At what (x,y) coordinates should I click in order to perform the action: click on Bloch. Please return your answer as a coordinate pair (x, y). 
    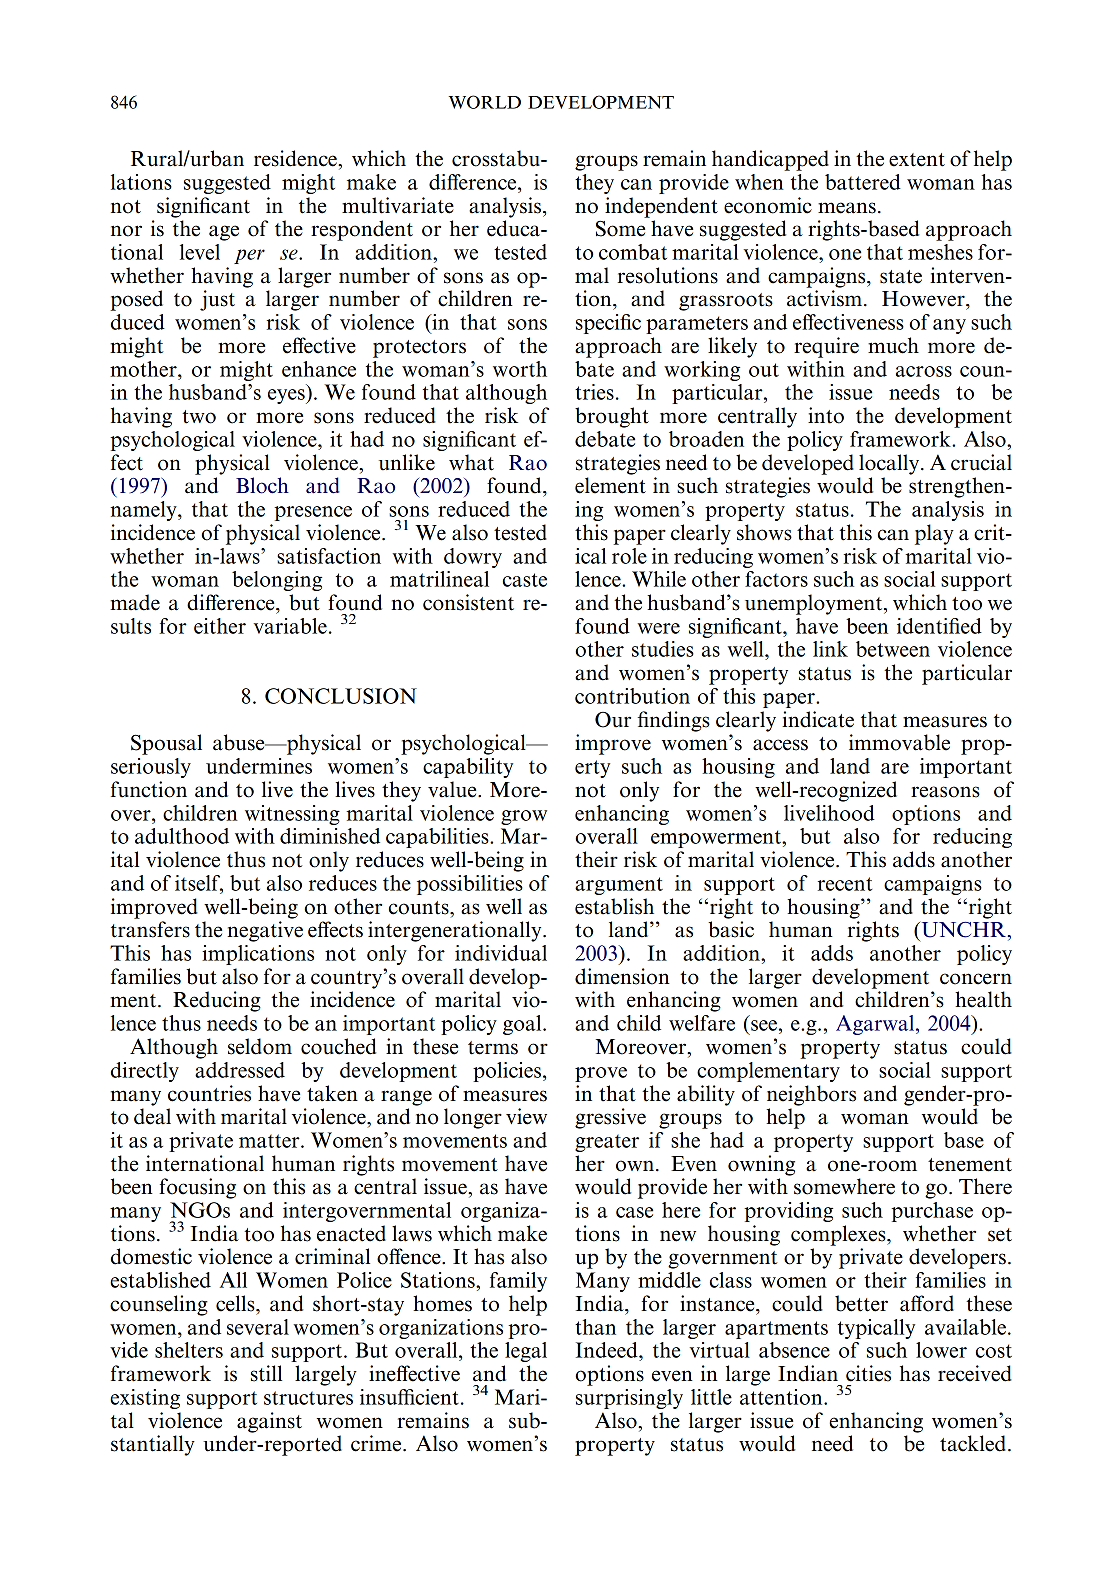
    Looking at the image, I should click on (262, 485).
